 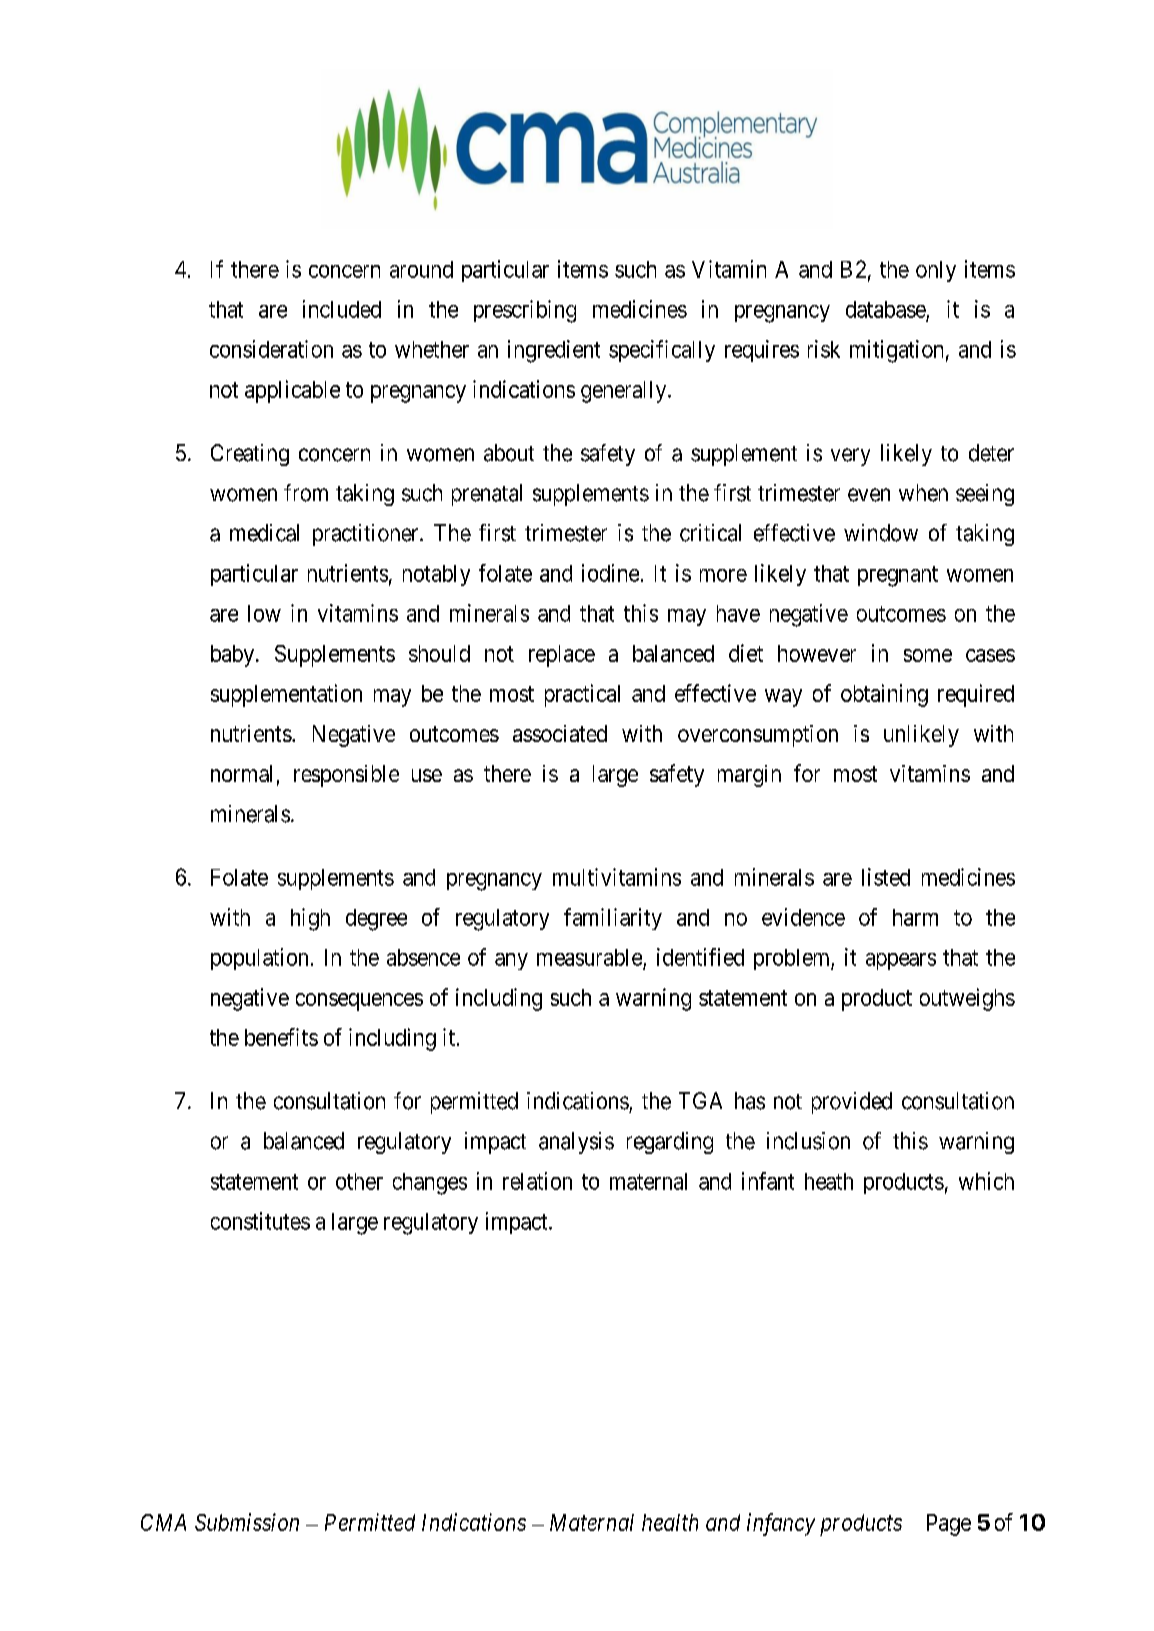 What do you see at coordinates (247, 1522) in the screenshot?
I see `Submission` at bounding box center [247, 1522].
